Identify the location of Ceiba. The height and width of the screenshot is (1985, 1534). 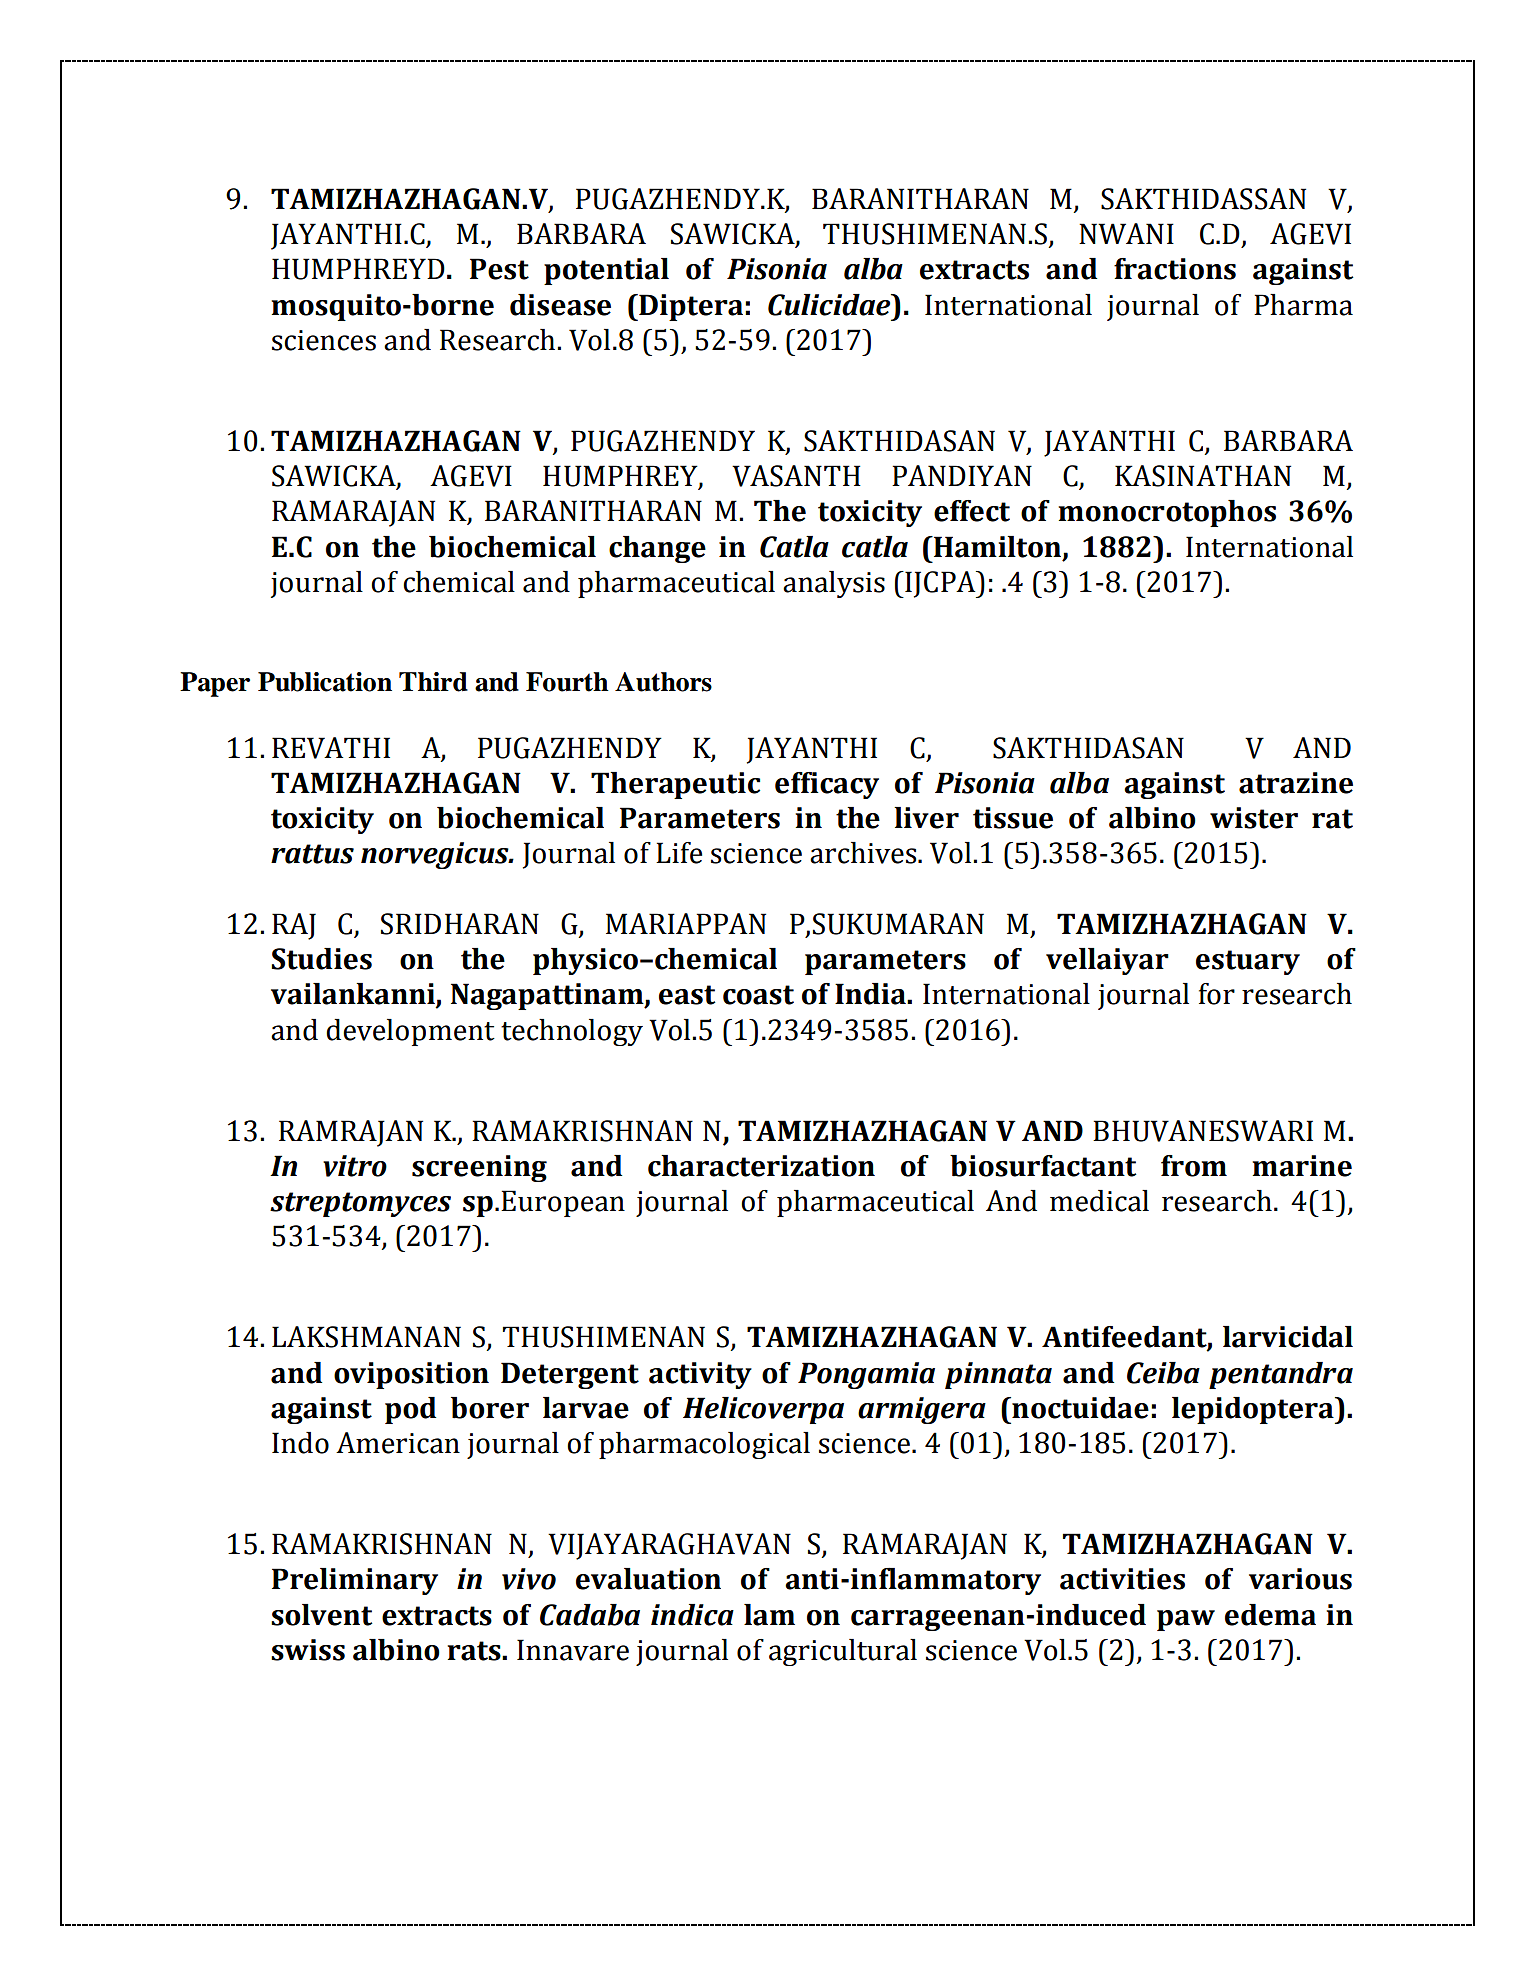
(1163, 1373).
